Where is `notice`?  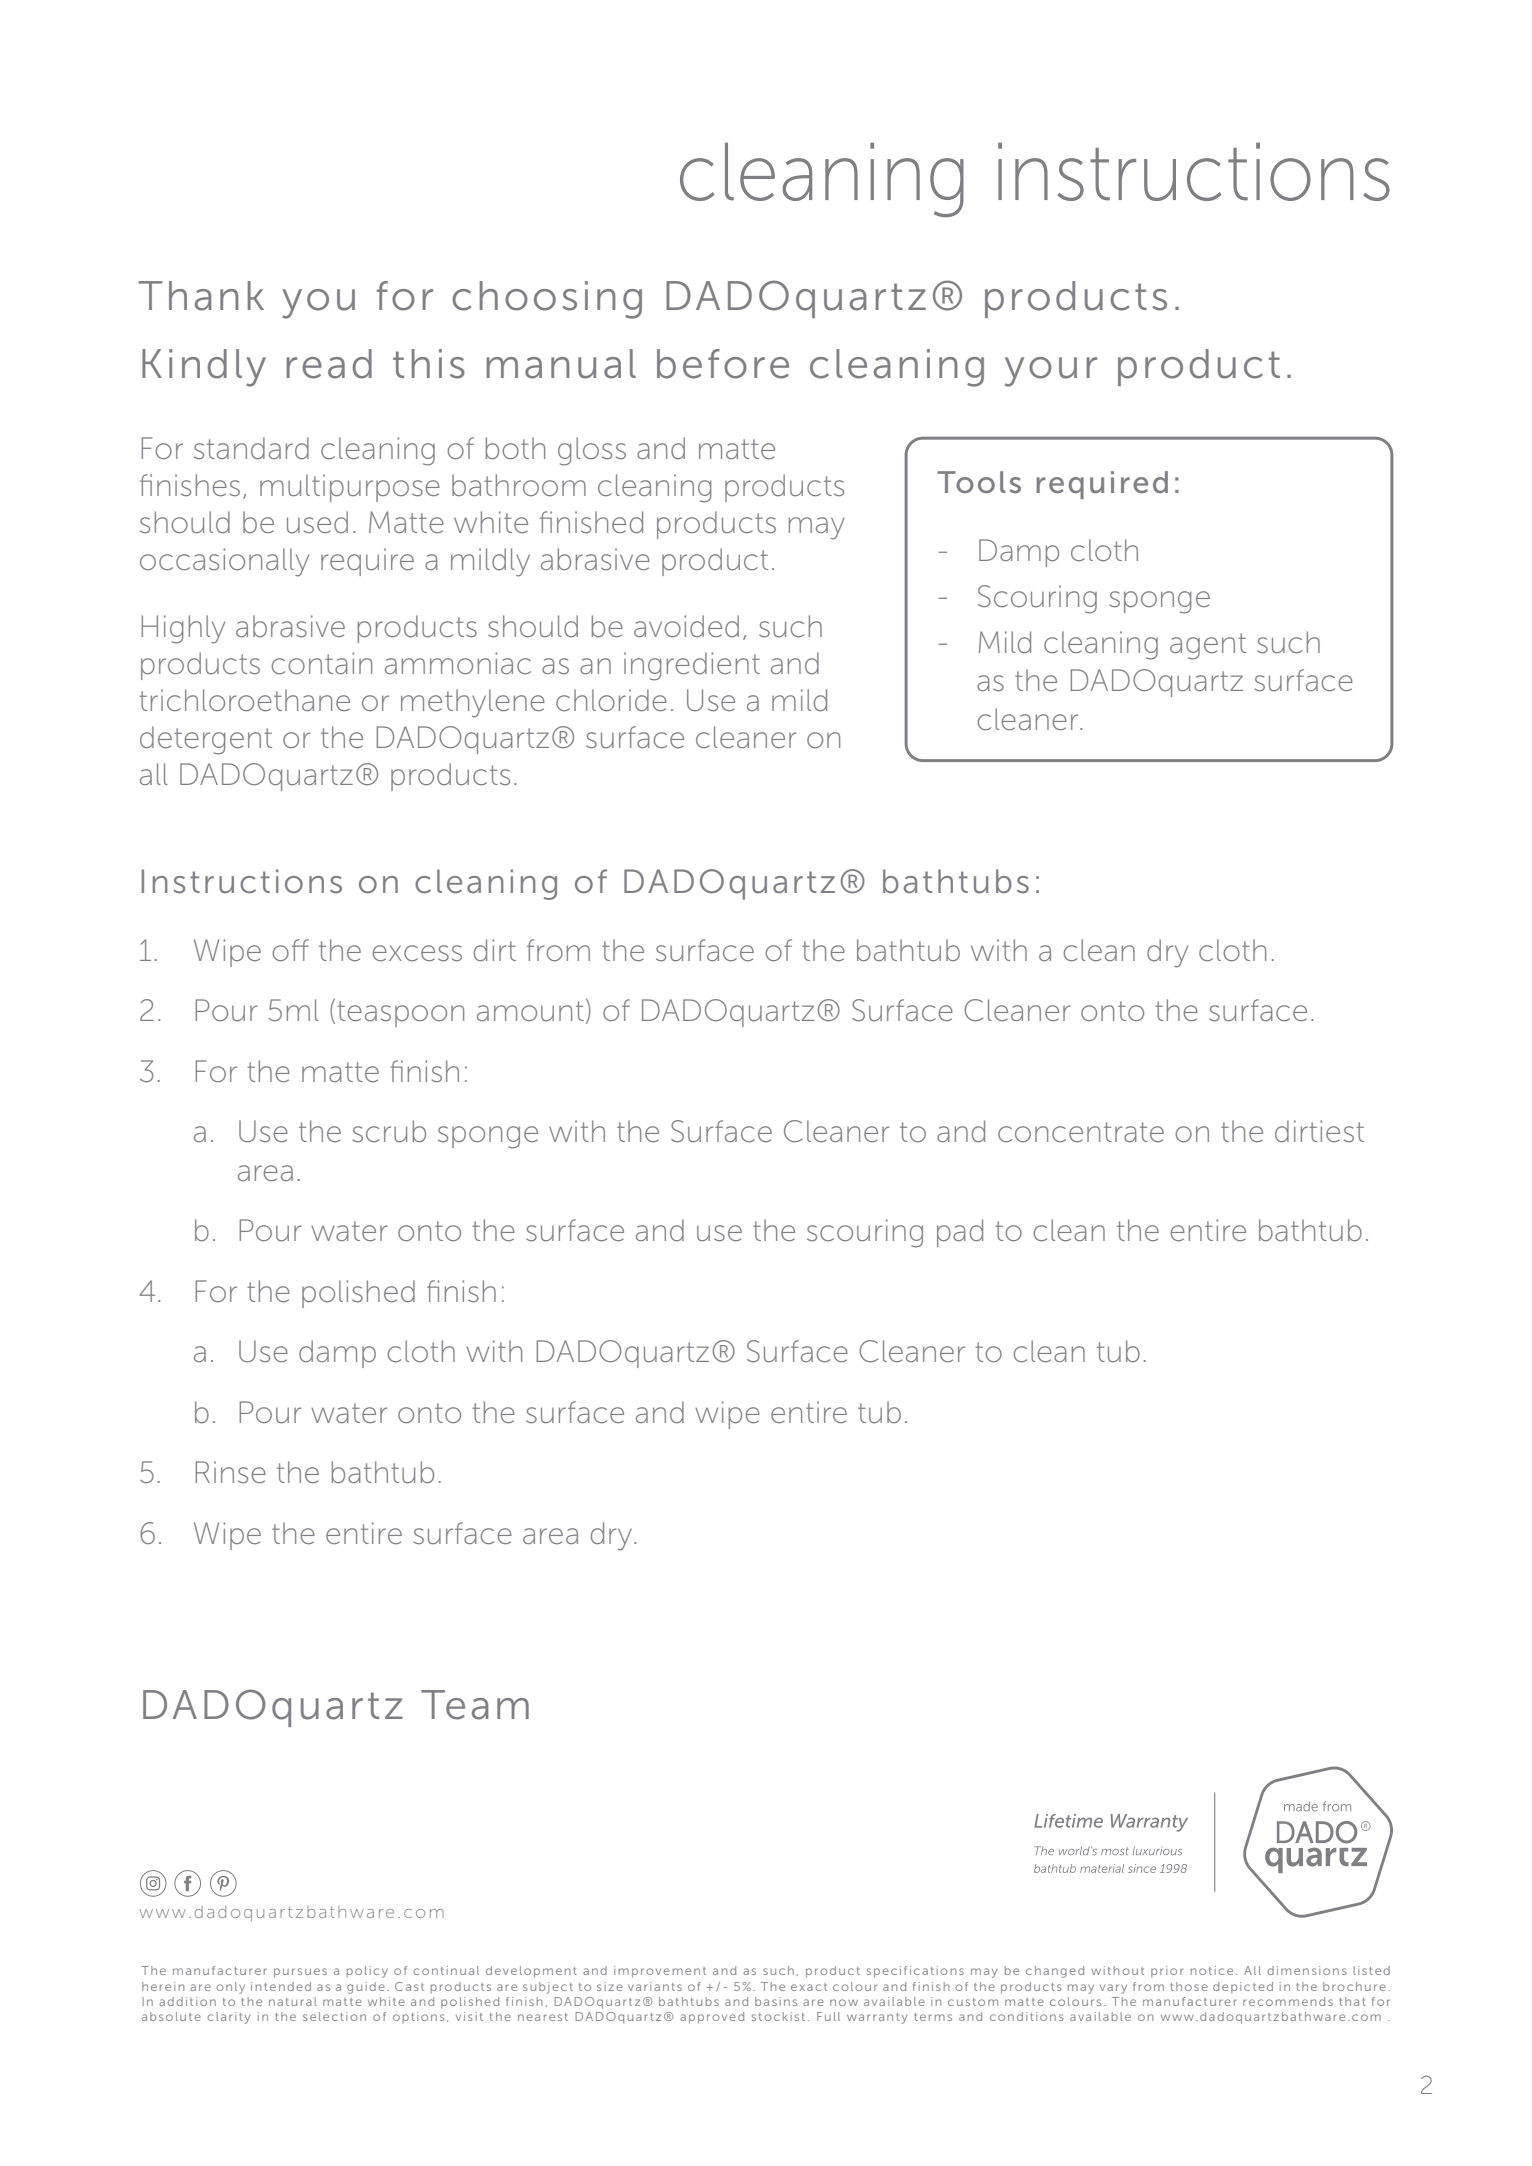 notice is located at coordinates (1212, 1970).
